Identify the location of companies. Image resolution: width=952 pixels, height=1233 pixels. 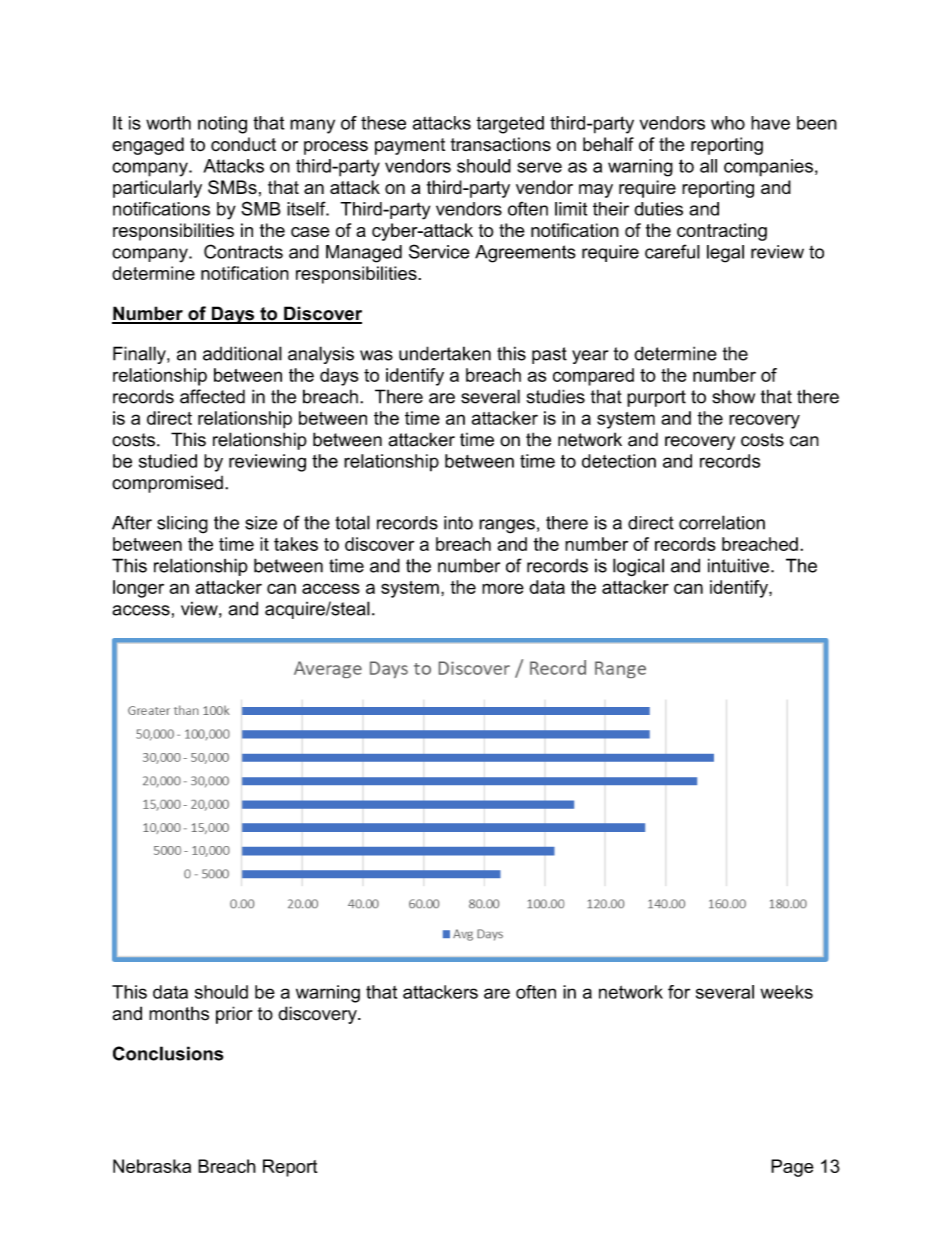
(768, 168).
